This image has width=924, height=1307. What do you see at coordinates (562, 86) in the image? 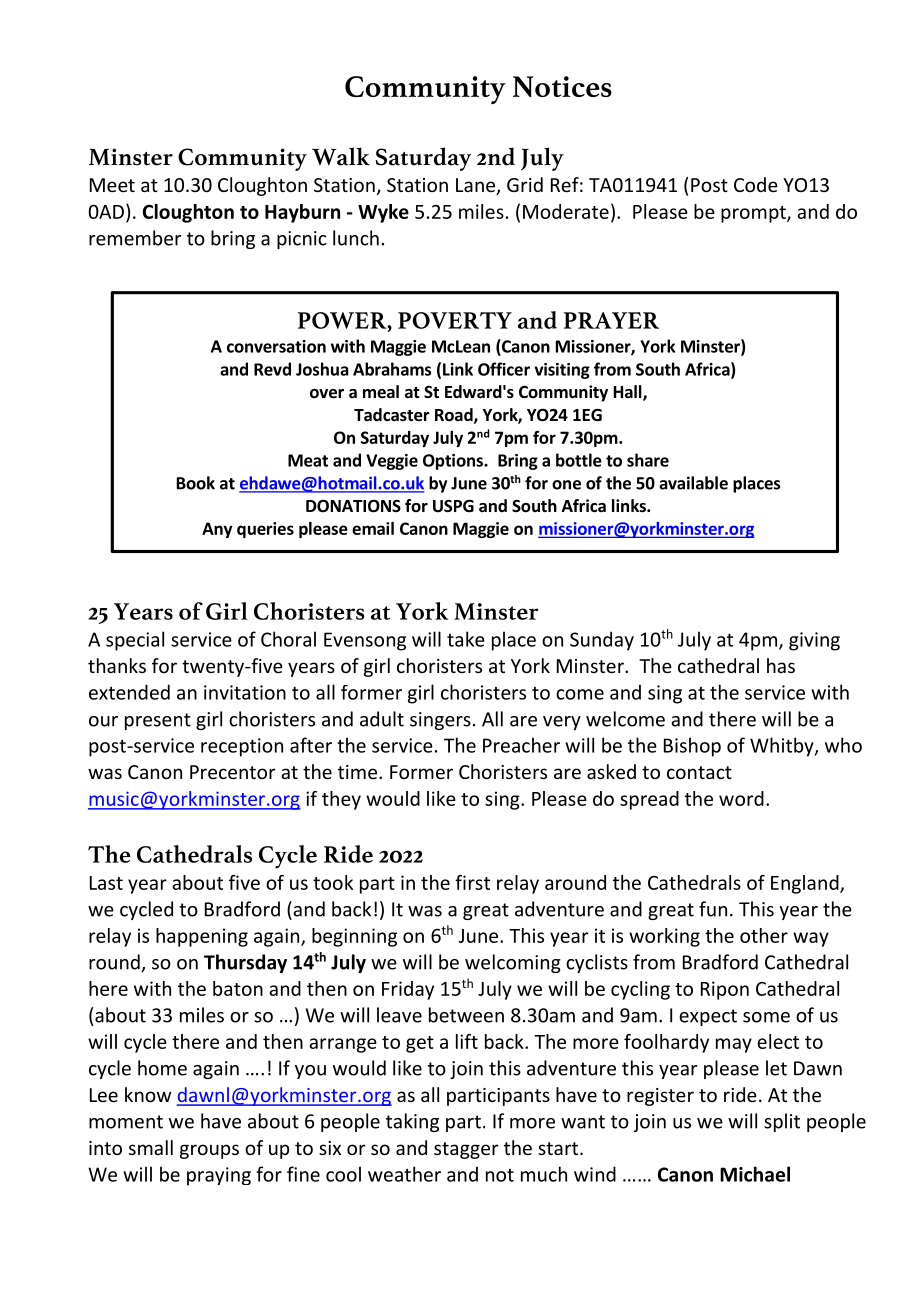
I see `Notices` at bounding box center [562, 86].
